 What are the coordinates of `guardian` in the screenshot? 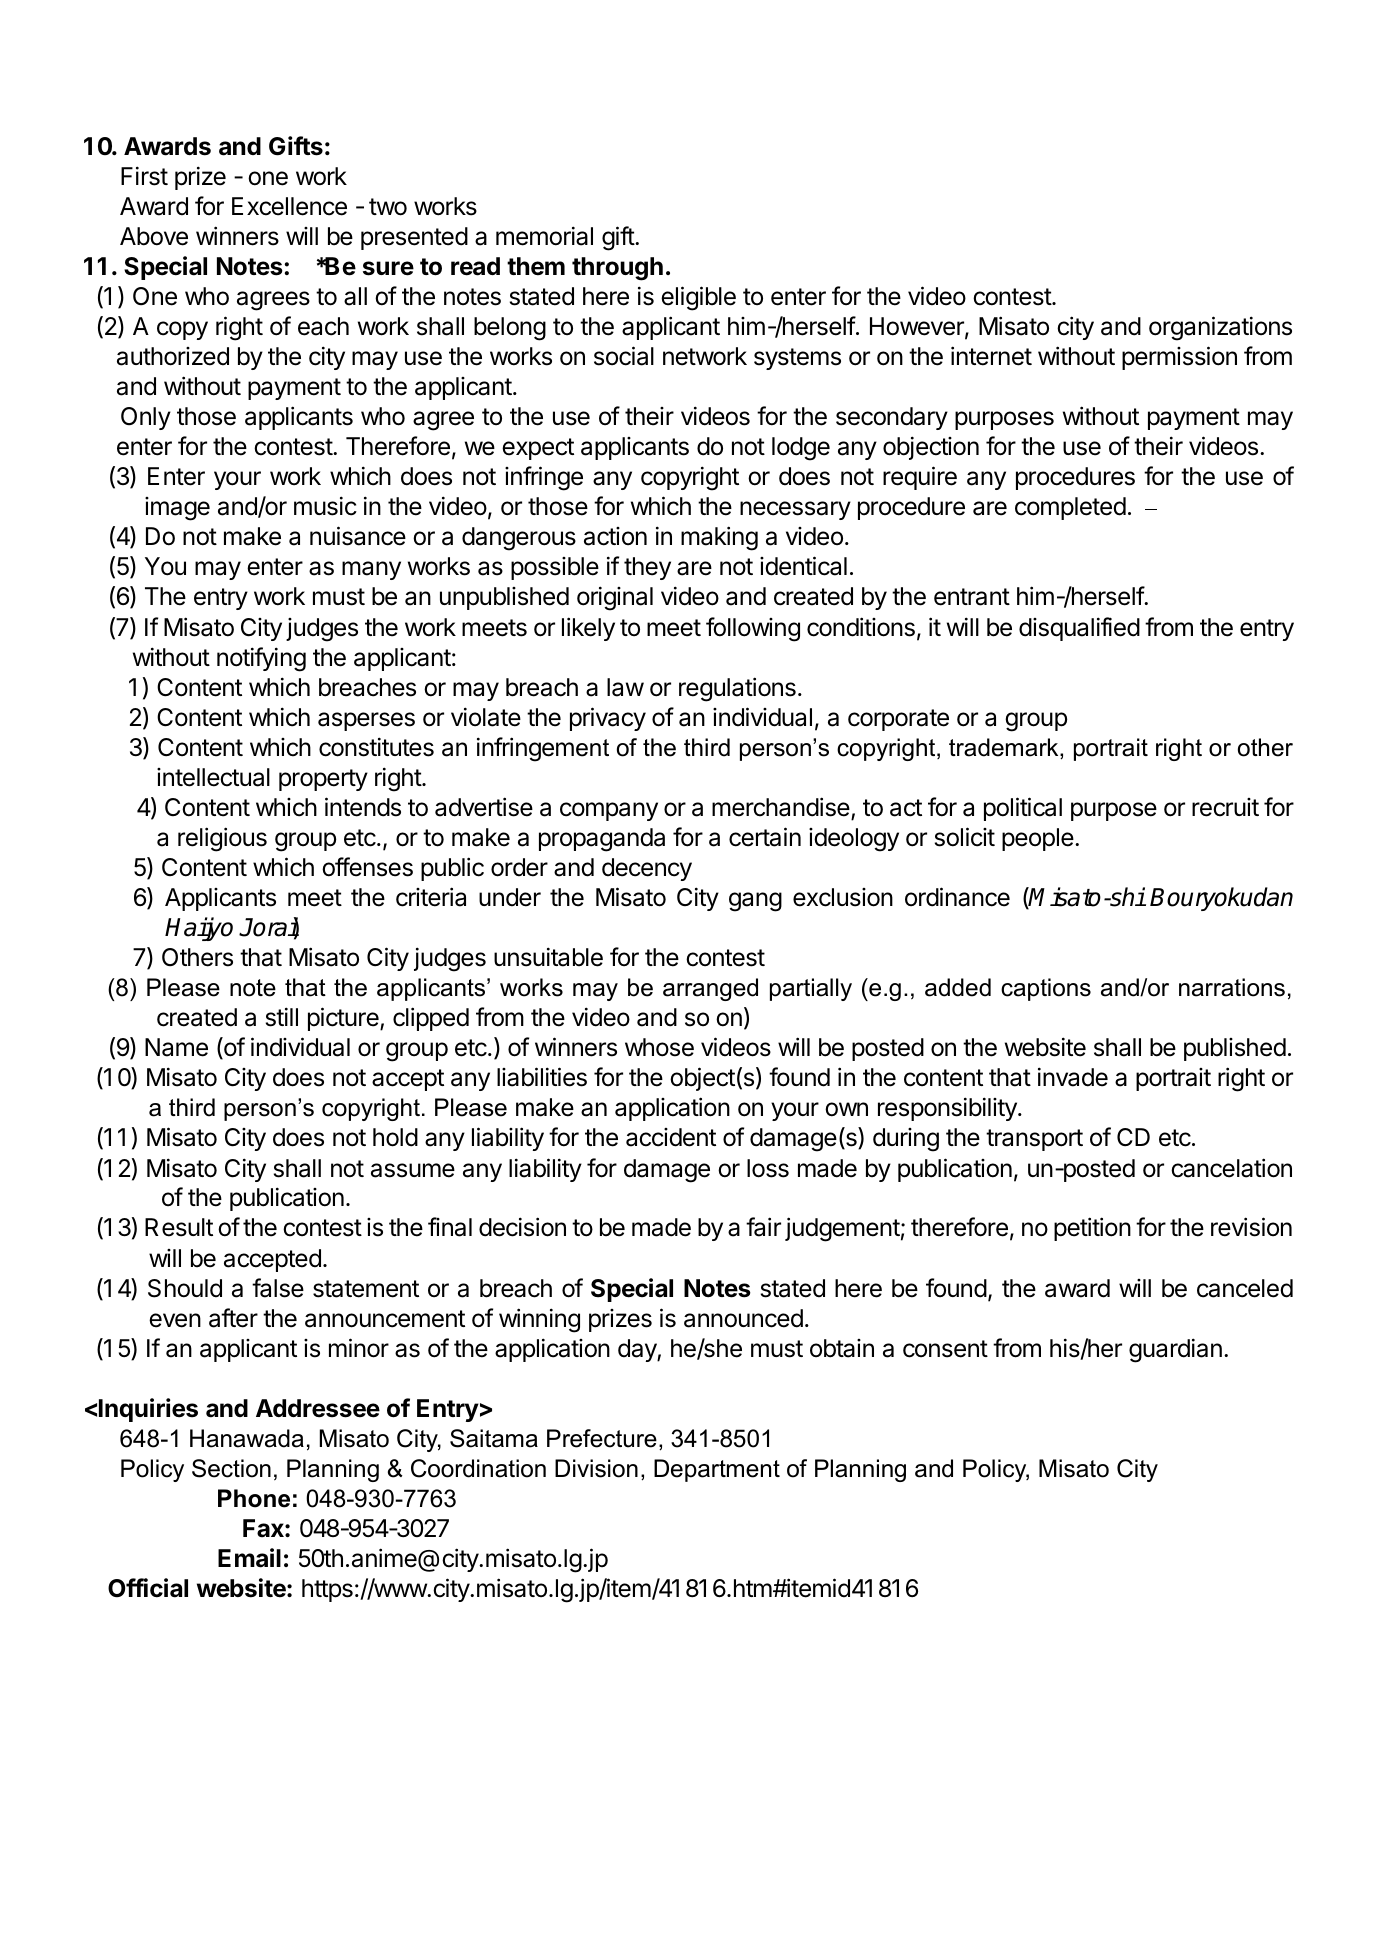 It's located at (1175, 1350).
